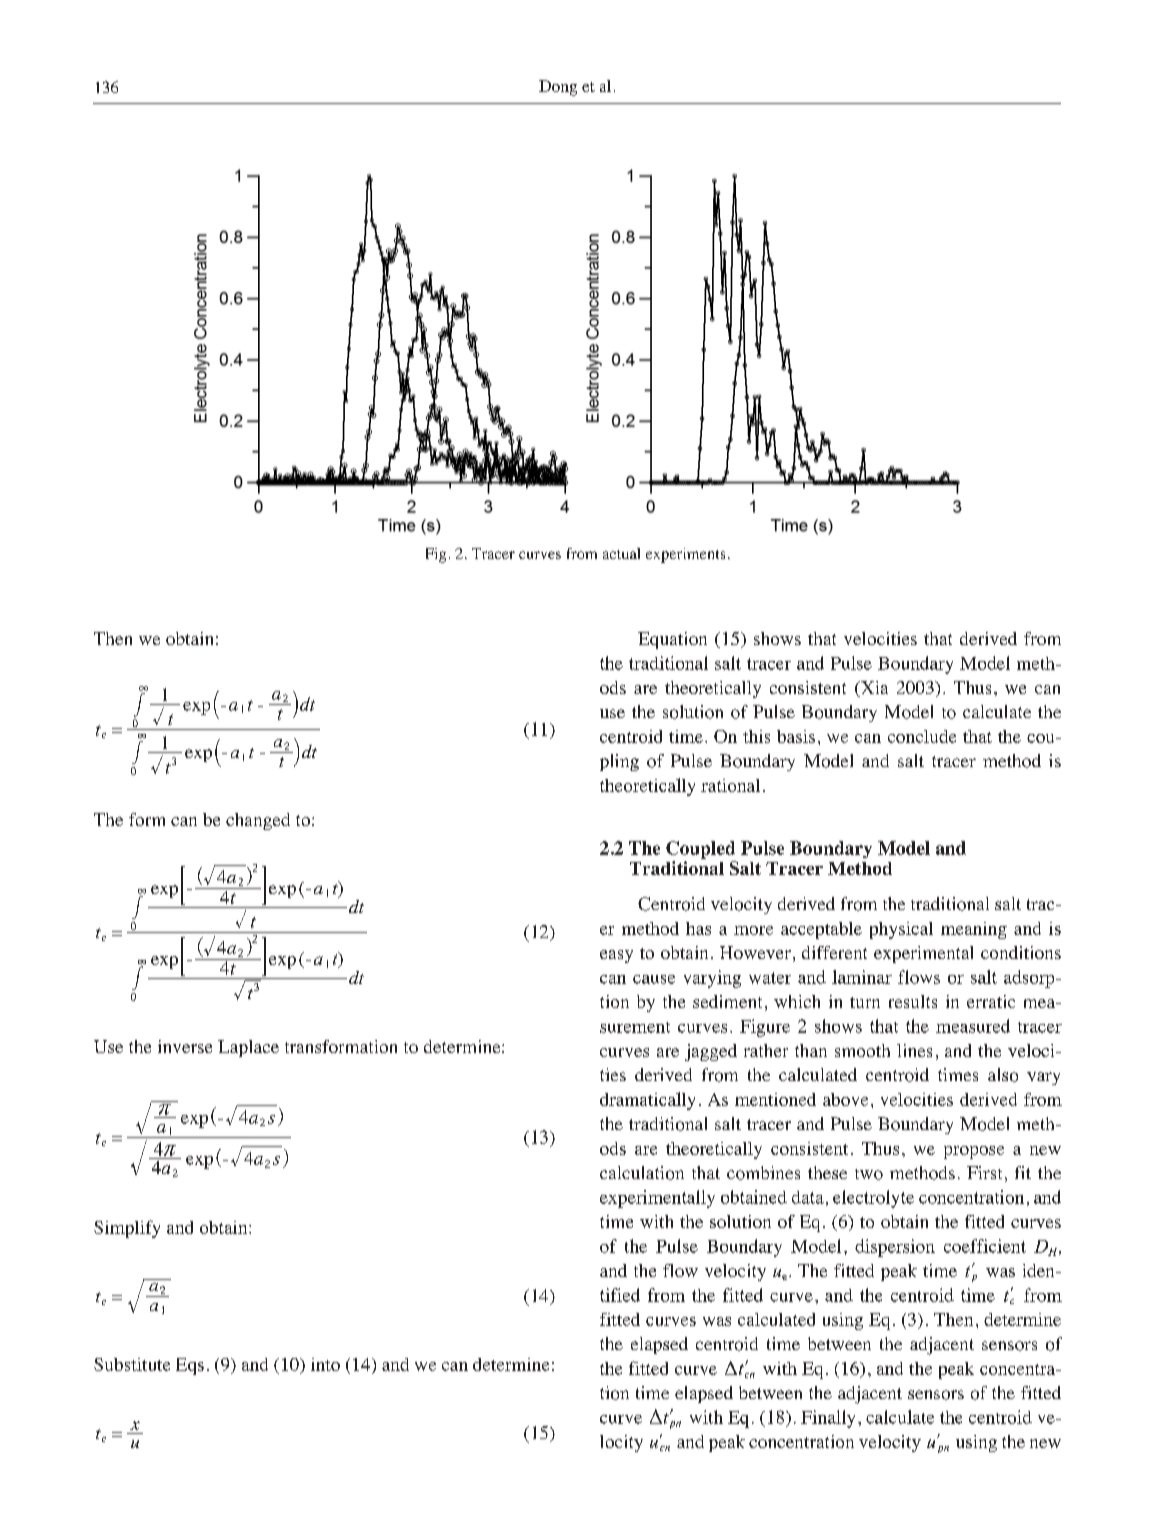  What do you see at coordinates (685, 555) in the document?
I see `experiments` at bounding box center [685, 555].
